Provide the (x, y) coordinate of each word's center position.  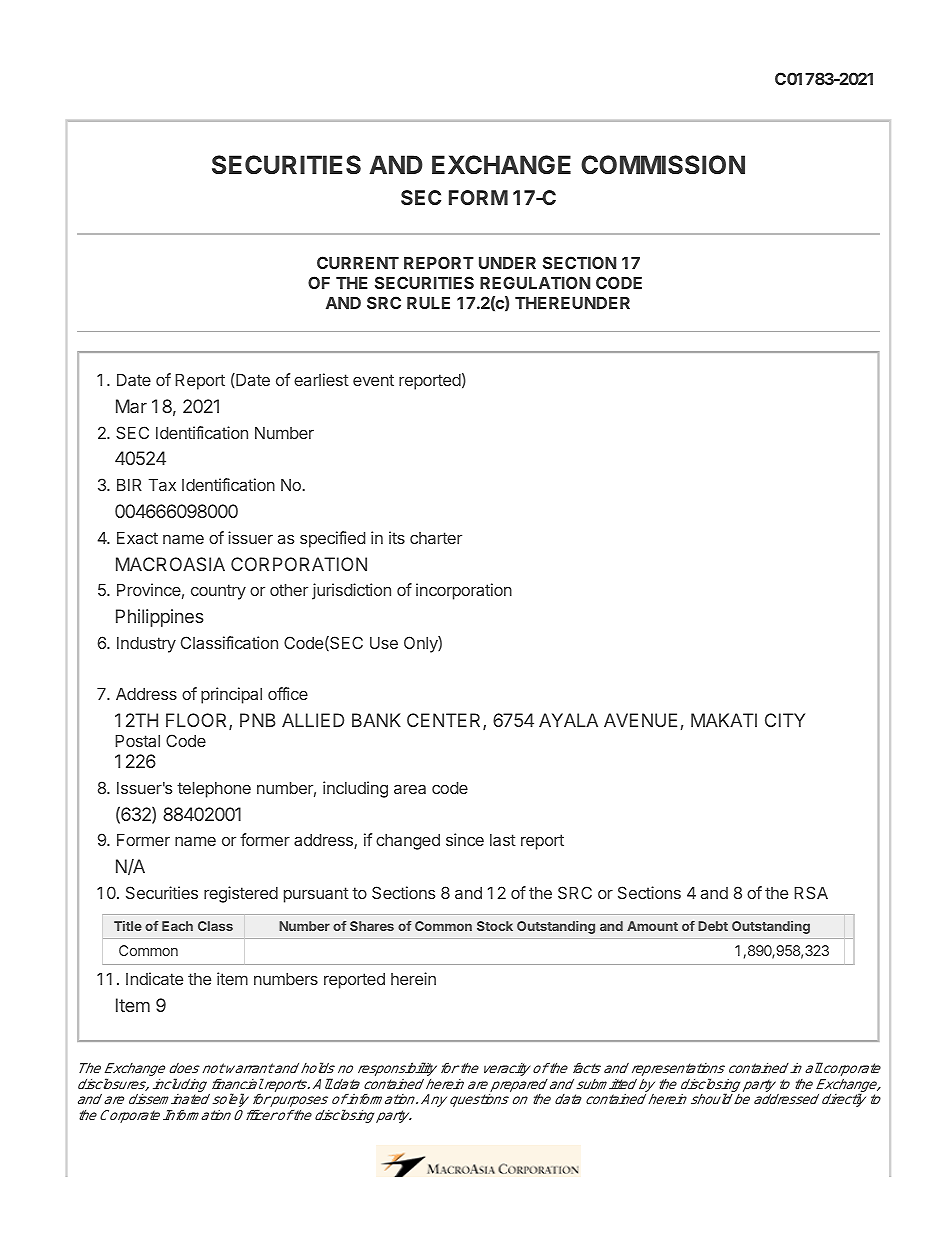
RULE (428, 303)
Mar (131, 406)
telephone (214, 790)
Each (177, 926)
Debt (713, 926)
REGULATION (535, 282)
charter (436, 538)
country (218, 592)
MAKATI (724, 720)
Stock (495, 926)
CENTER (445, 721)
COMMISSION (663, 164)
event (373, 380)
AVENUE (640, 720)
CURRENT (358, 262)
